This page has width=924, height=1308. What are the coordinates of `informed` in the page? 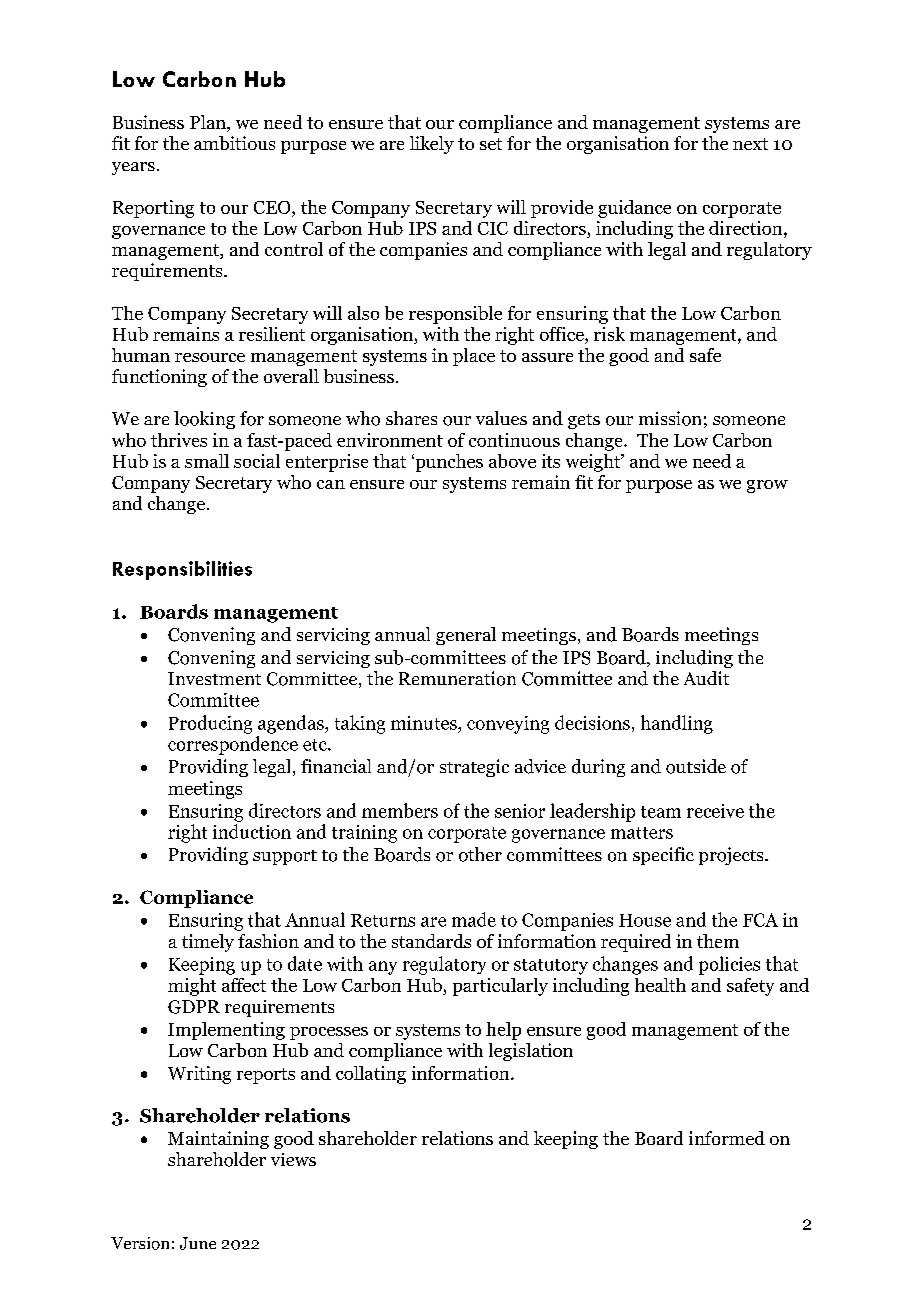 It's located at (727, 1138).
